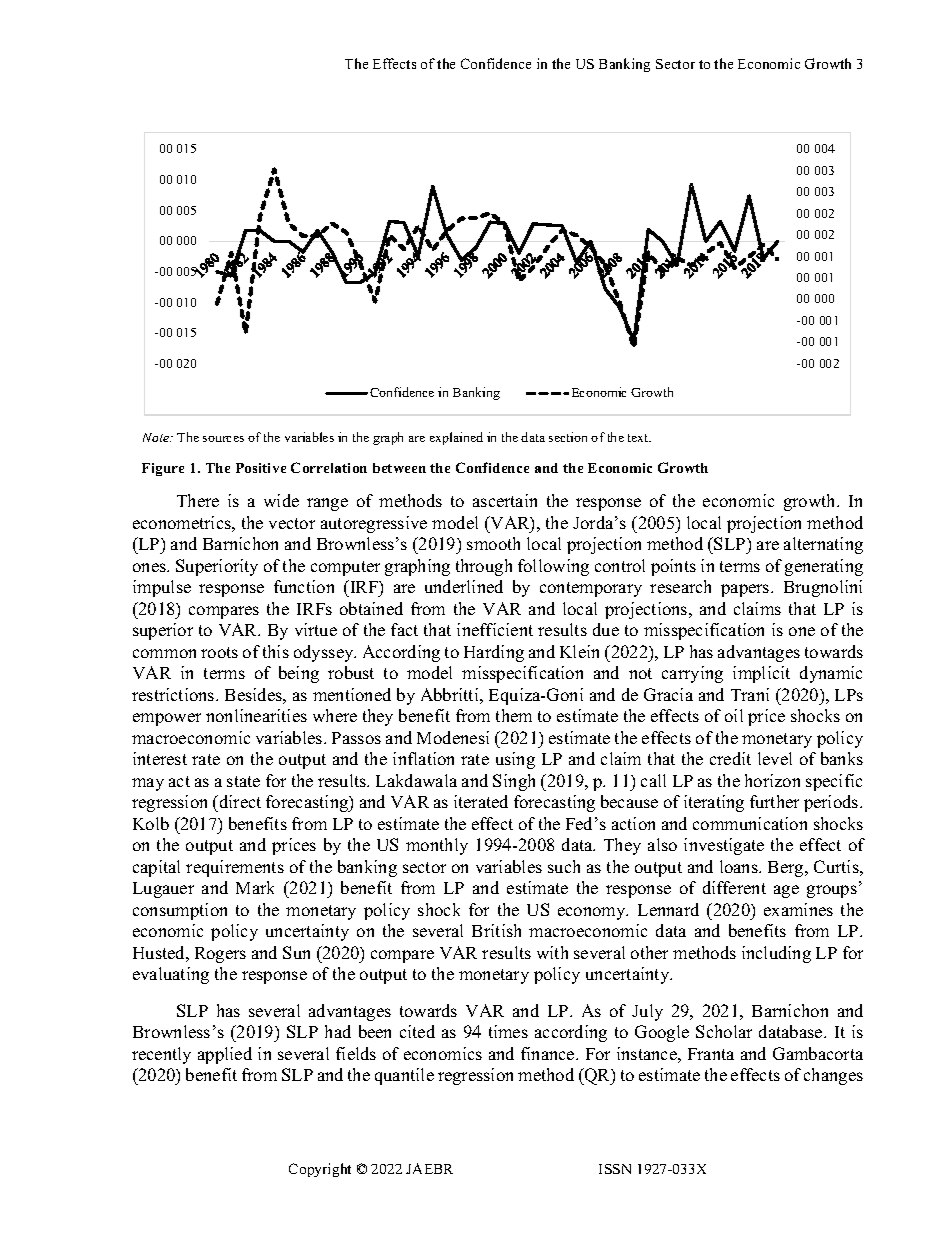 The height and width of the screenshot is (1233, 952). Describe the element at coordinates (514, 782) in the screenshot. I see `Singh` at that location.
